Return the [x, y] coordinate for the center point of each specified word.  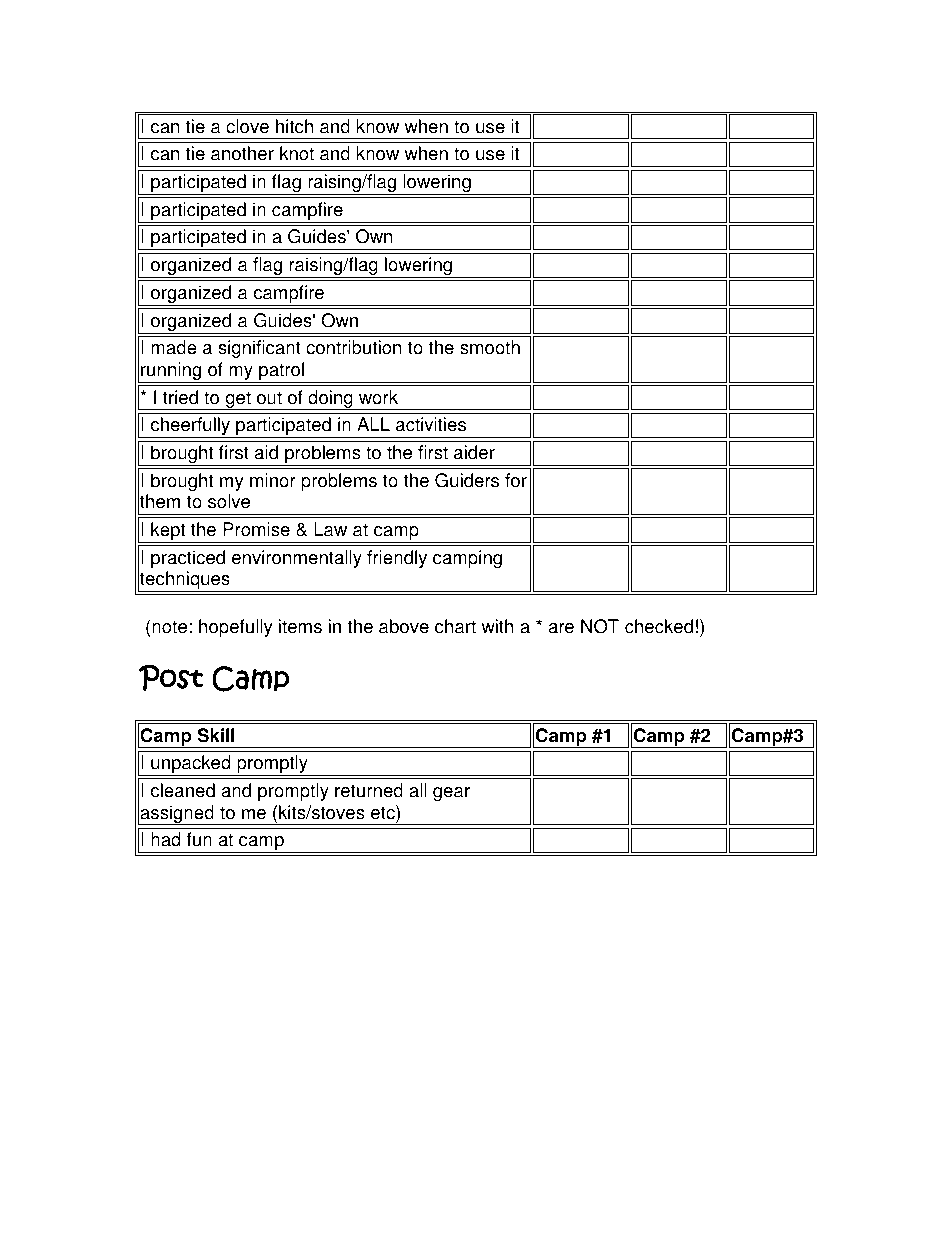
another [242, 153]
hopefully [236, 628]
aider [474, 452]
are [561, 628]
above [404, 626]
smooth [490, 347]
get [238, 400]
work [378, 397]
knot [297, 153]
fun [199, 839]
